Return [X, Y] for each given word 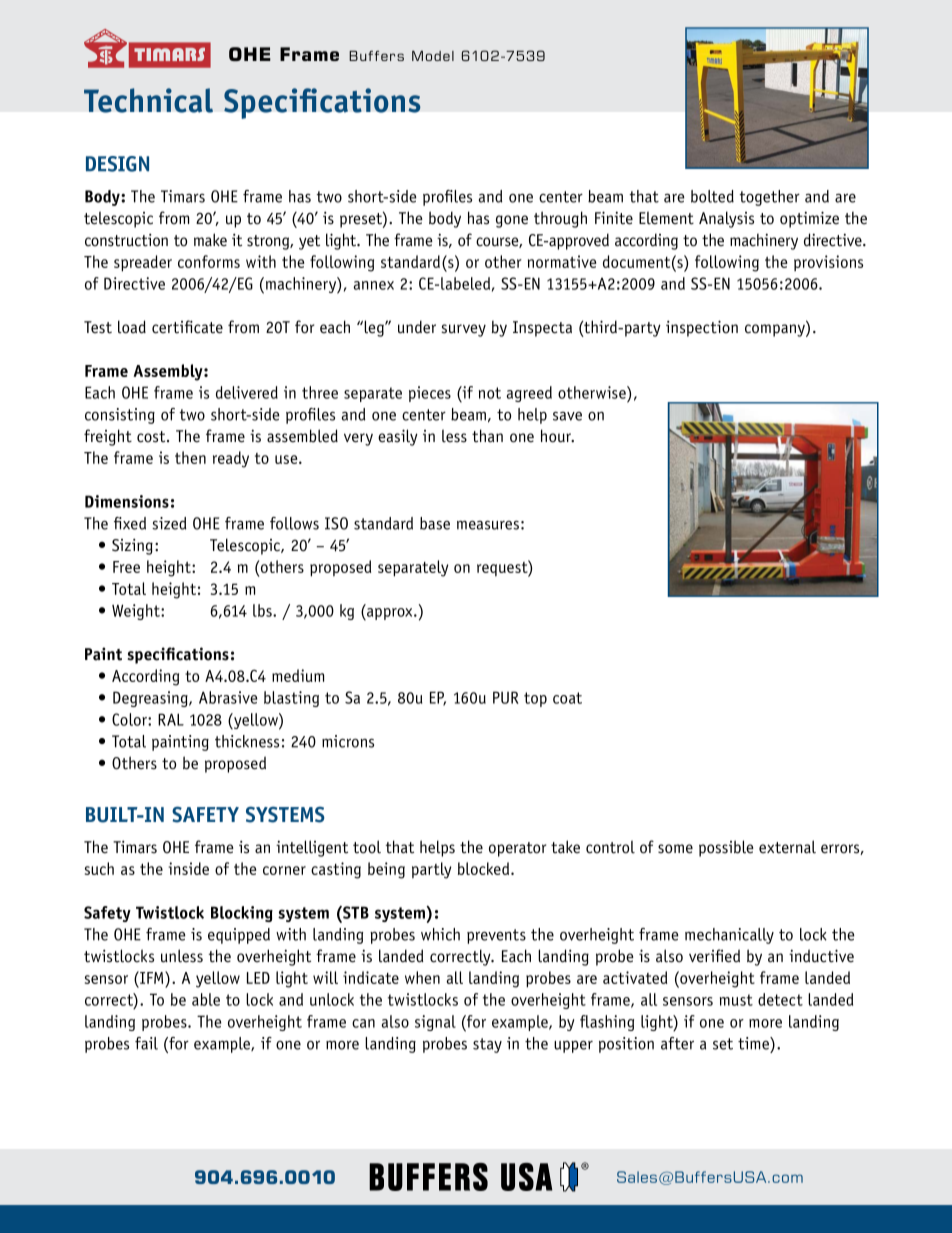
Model [433, 56]
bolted [712, 196]
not [490, 393]
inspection [702, 328]
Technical [148, 100]
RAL [171, 719]
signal [435, 1023]
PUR [506, 697]
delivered [247, 392]
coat [567, 698]
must [736, 1000]
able [206, 999]
